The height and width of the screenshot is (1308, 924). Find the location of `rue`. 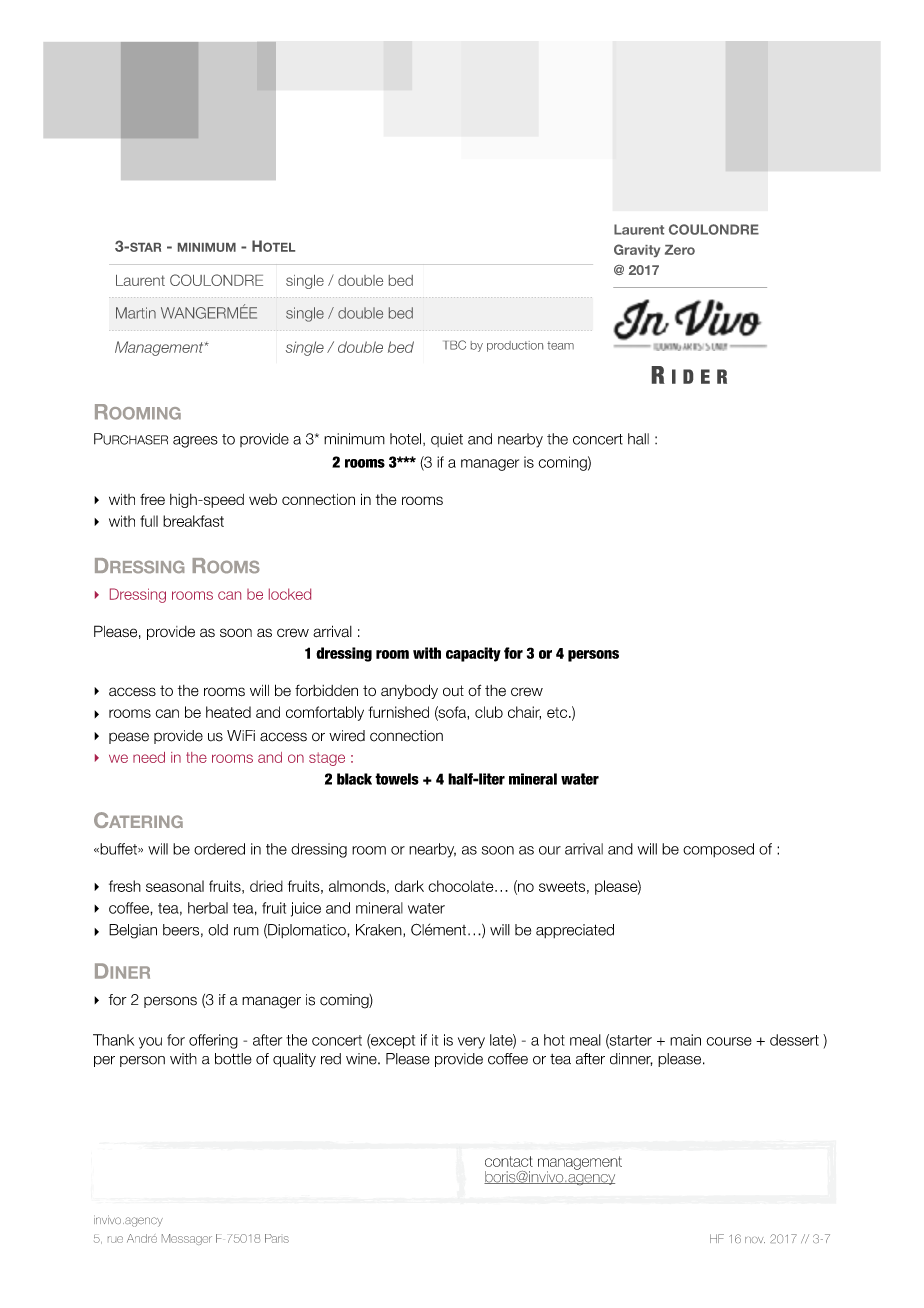

rue is located at coordinates (115, 1239).
